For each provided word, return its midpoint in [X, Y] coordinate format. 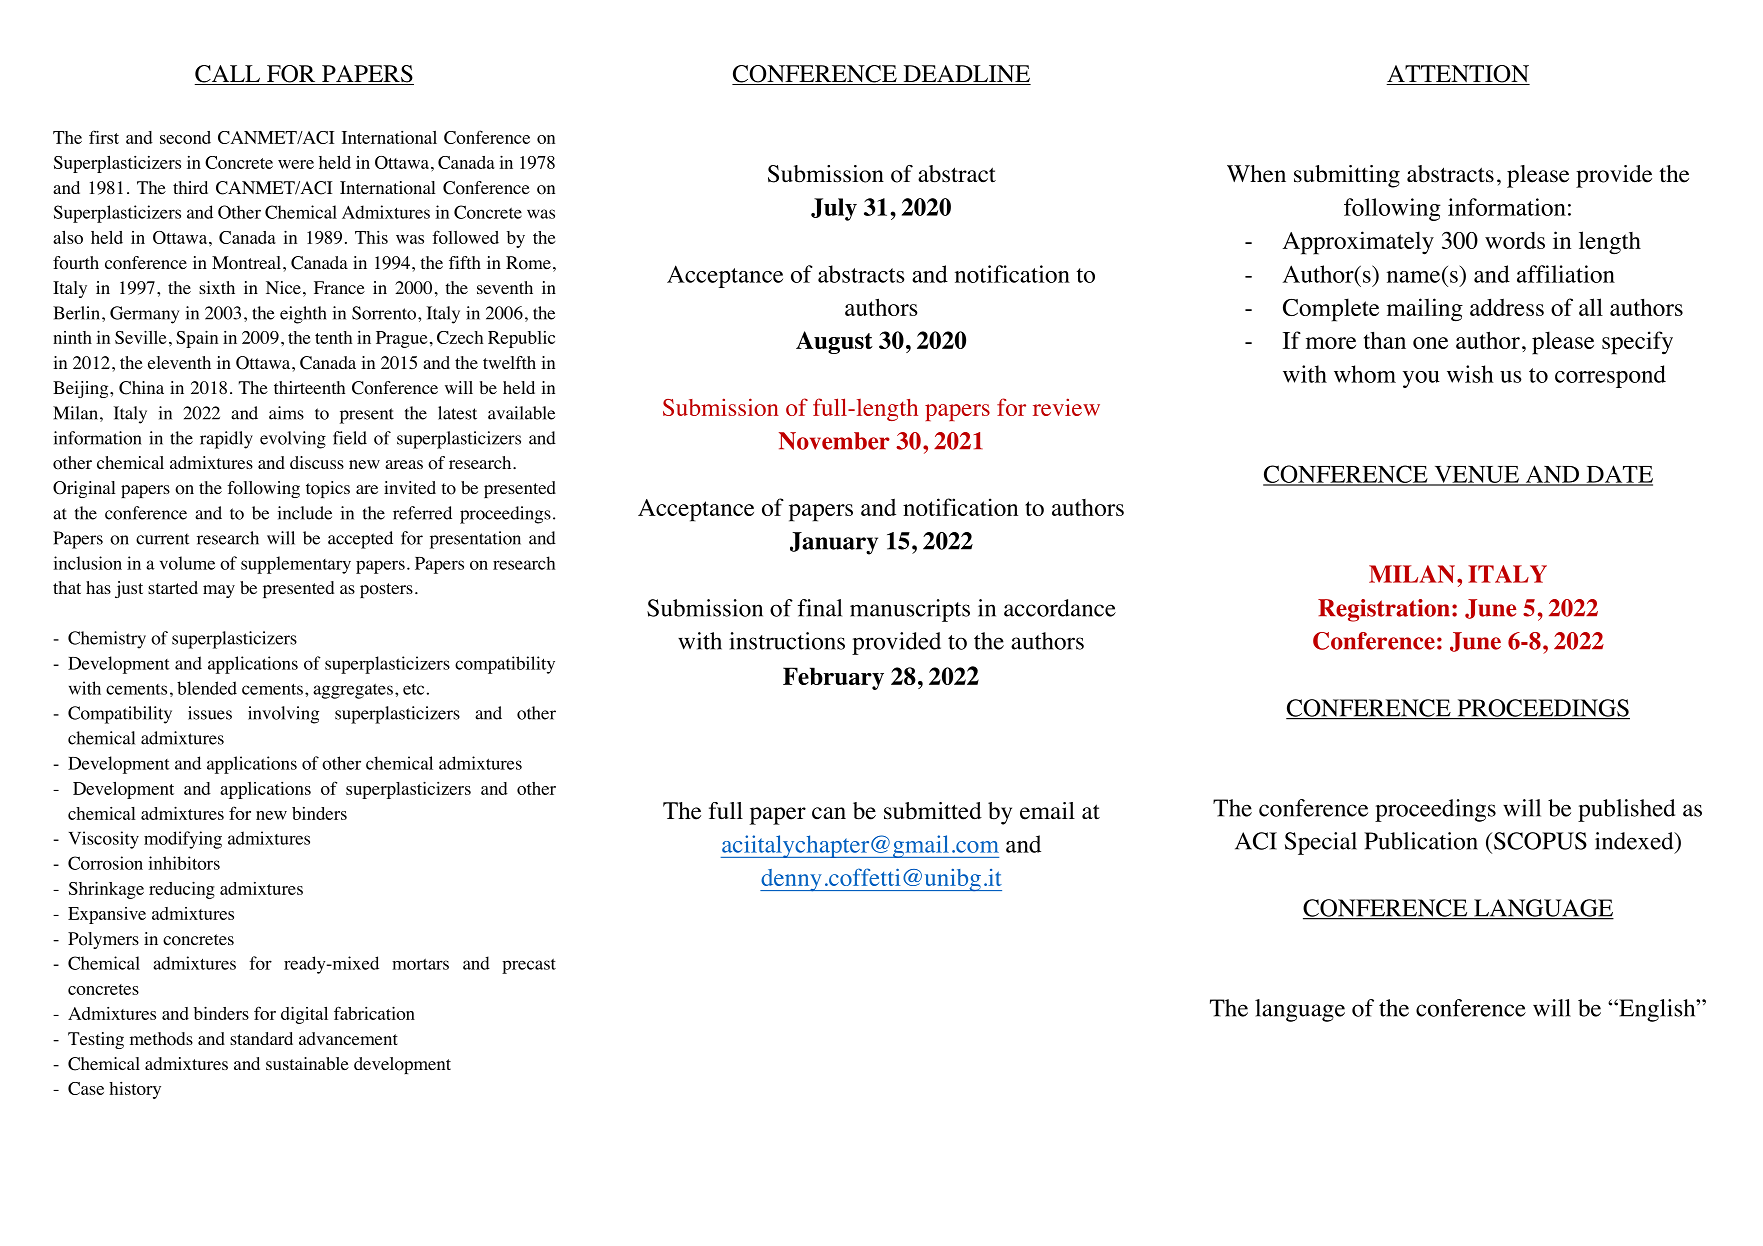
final [820, 608]
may [219, 591]
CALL [229, 75]
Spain [197, 339]
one [1430, 343]
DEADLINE [966, 75]
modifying [183, 840]
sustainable [307, 1063]
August [834, 342]
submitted [933, 811]
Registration [1384, 610]
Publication [1421, 841]
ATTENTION [1458, 75]
